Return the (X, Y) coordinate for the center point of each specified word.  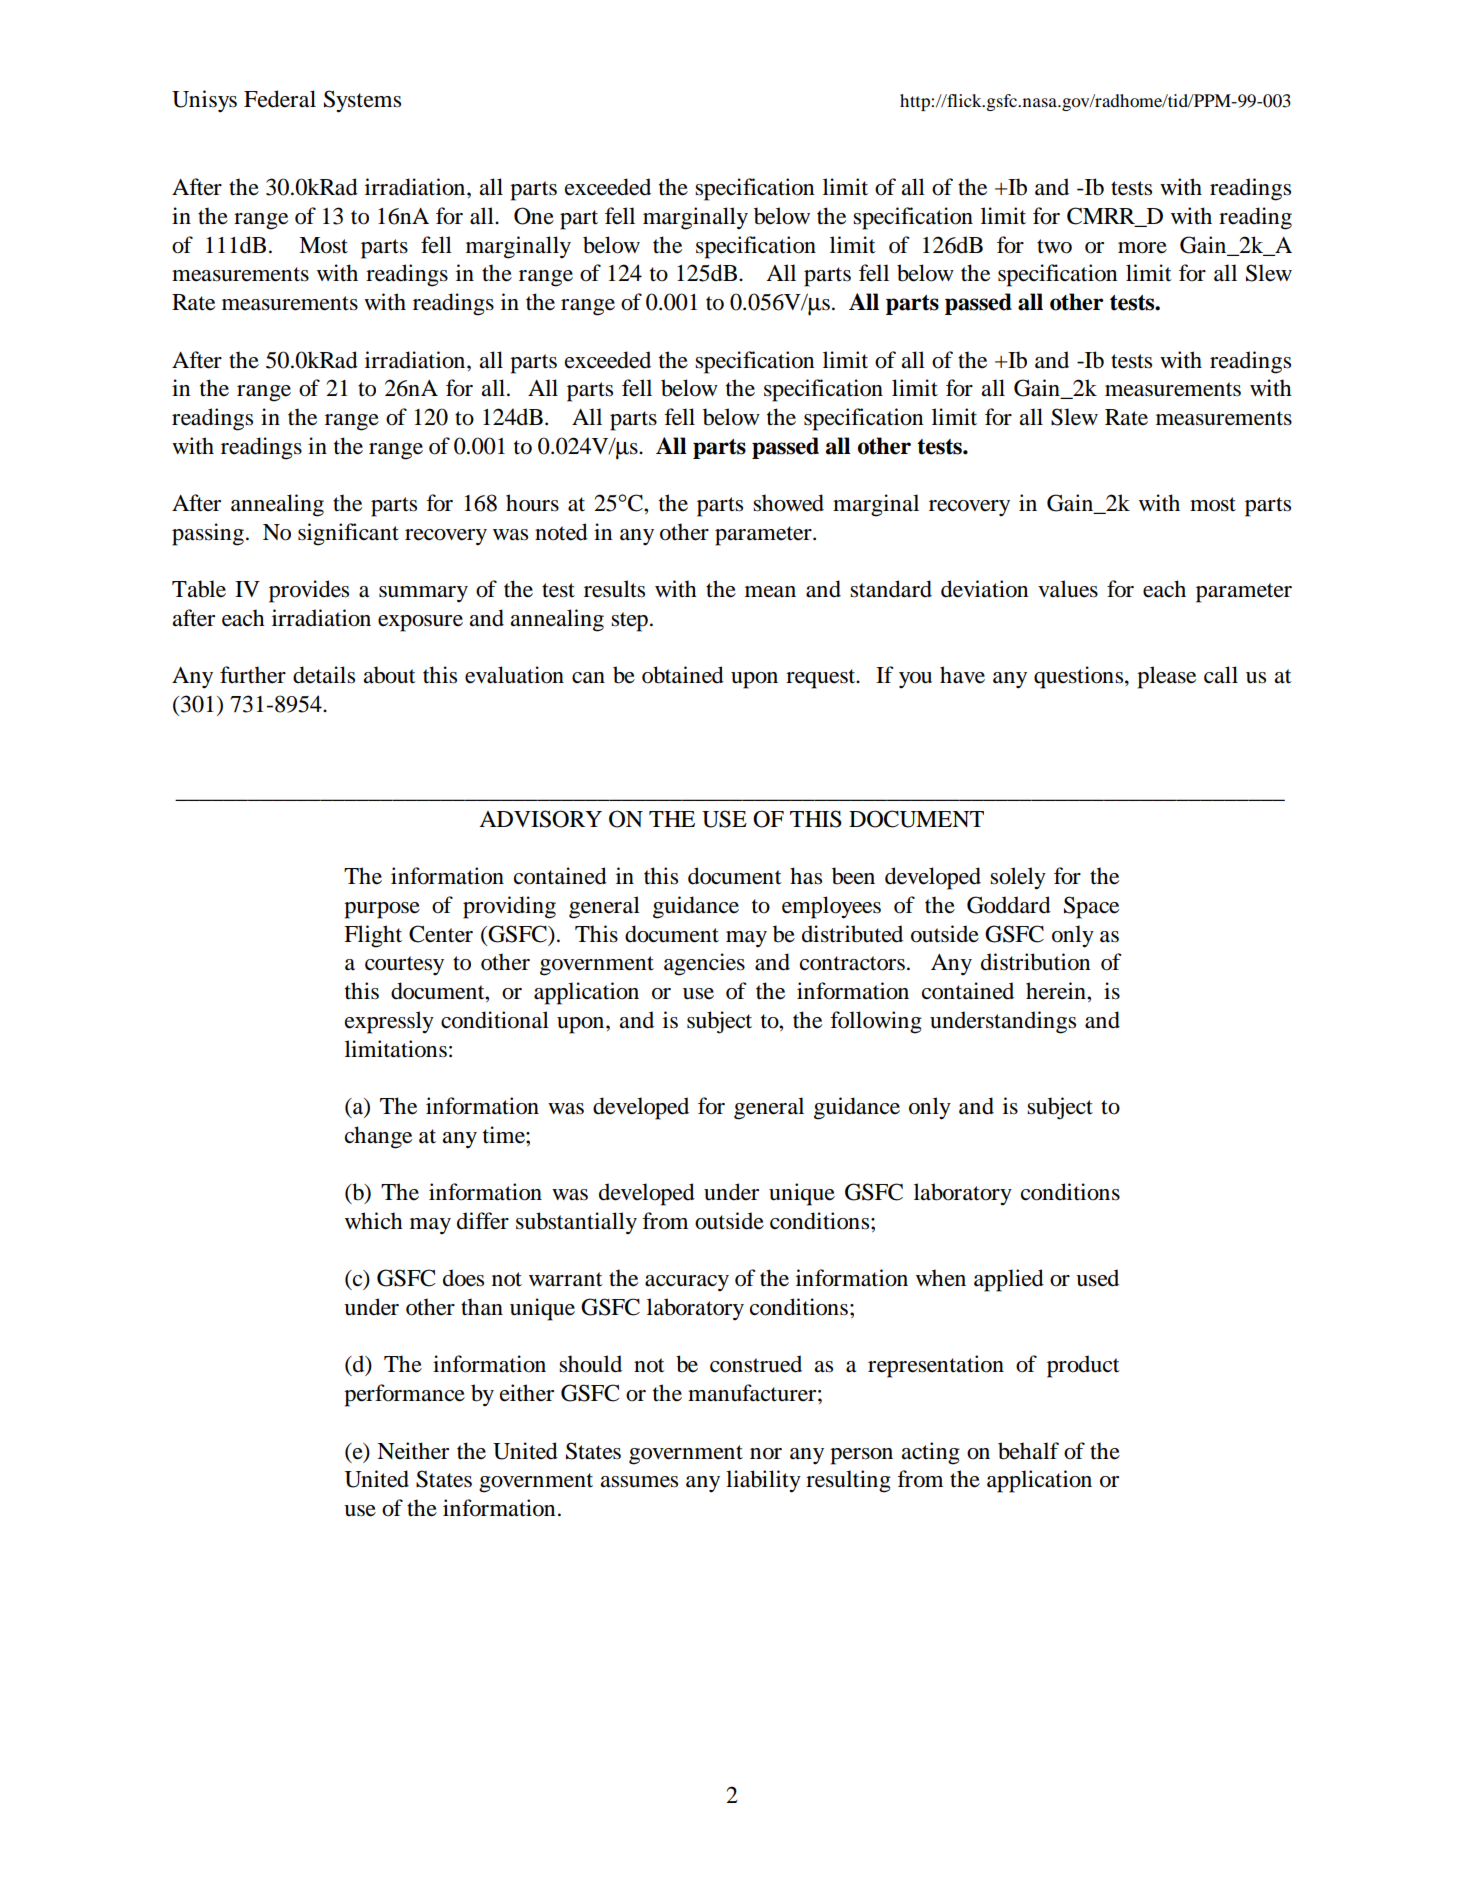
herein (1057, 991)
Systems (362, 101)
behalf (1028, 1451)
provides (309, 591)
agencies (704, 964)
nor (766, 1454)
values (1068, 589)
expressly (389, 1022)
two (1054, 246)
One (534, 216)
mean (770, 592)
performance (404, 1395)
